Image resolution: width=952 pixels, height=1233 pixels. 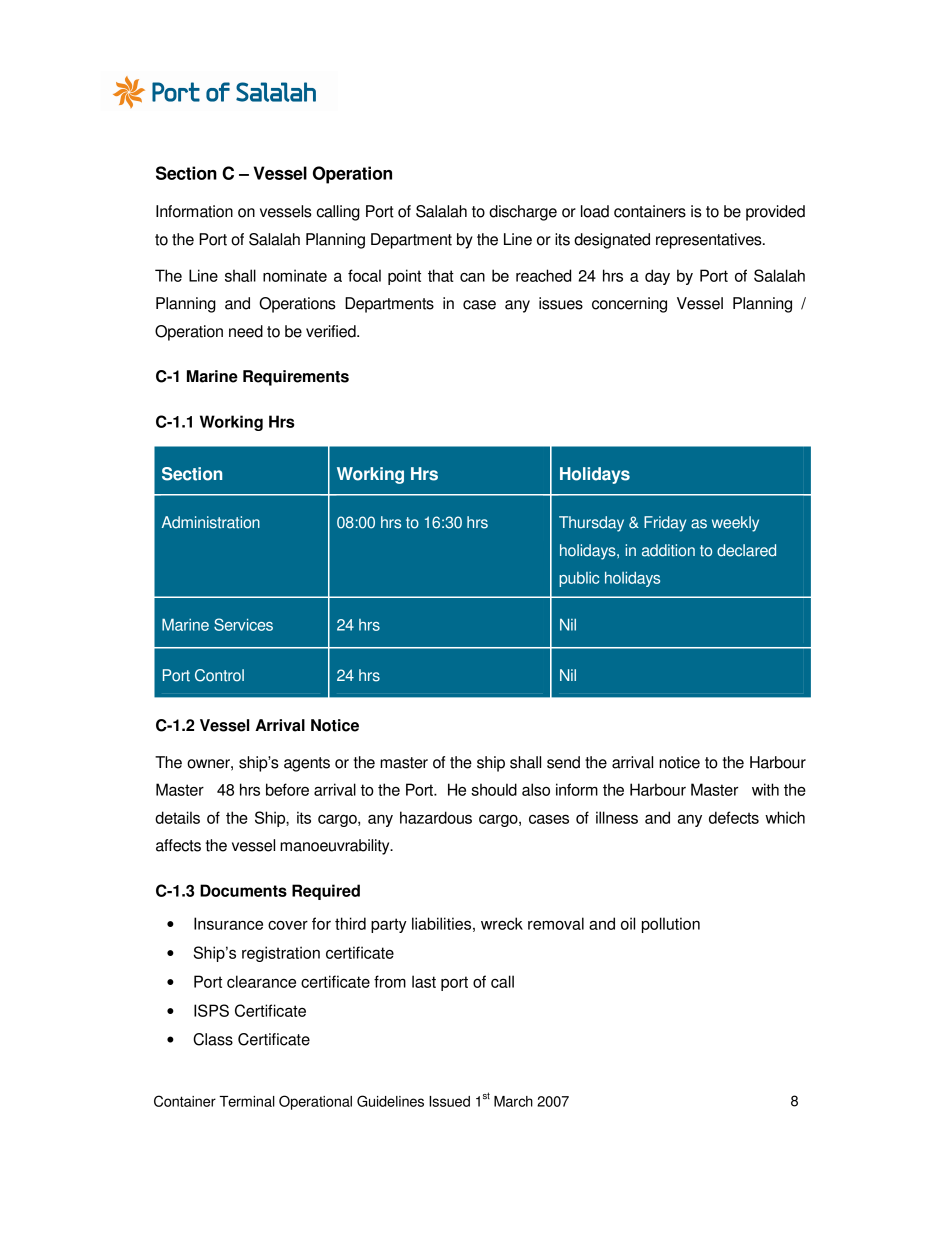 I want to click on public, so click(x=579, y=579).
